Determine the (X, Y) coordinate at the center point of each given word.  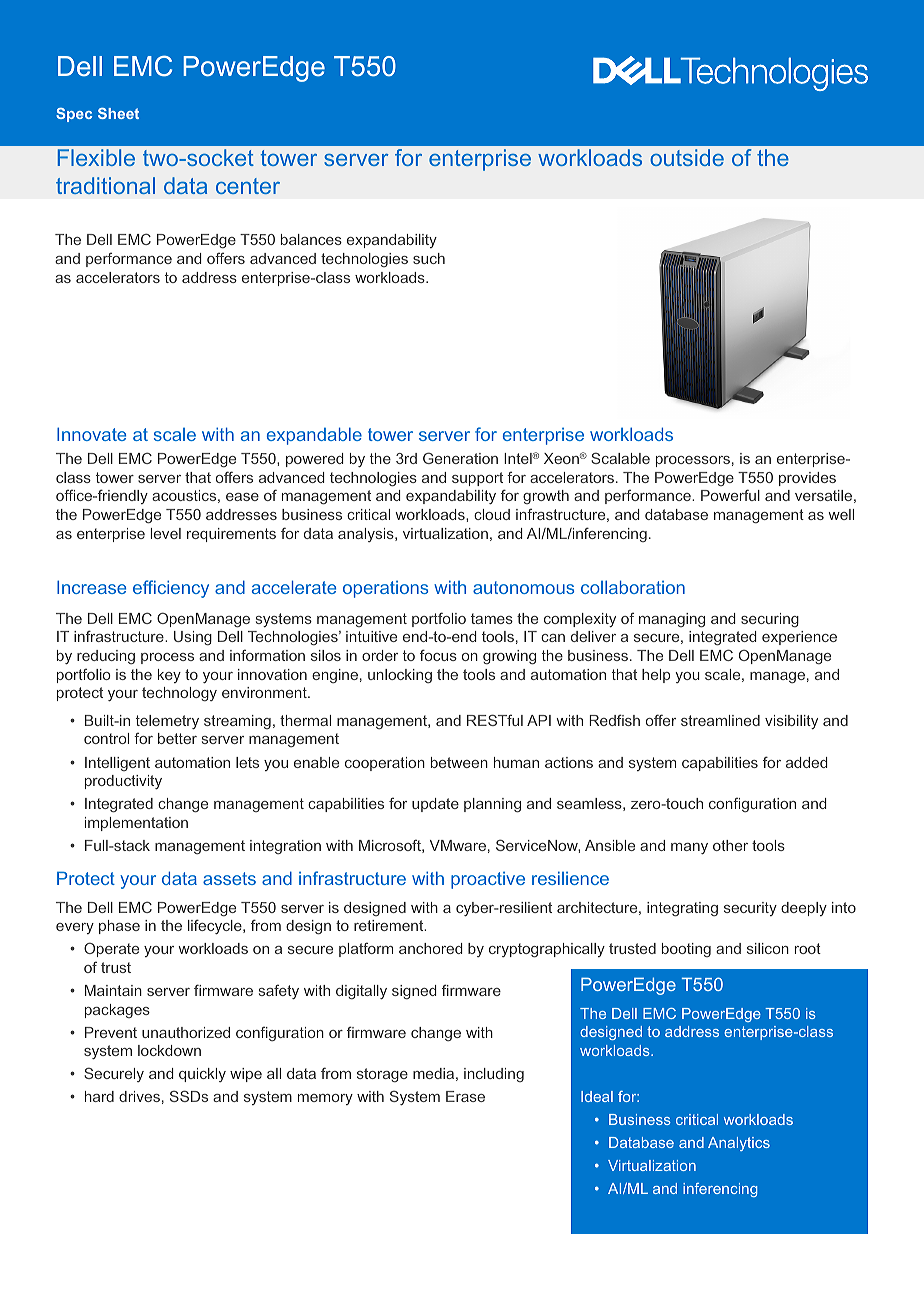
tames (492, 618)
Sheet (118, 113)
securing (770, 620)
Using (193, 638)
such (429, 258)
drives (139, 1096)
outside (687, 157)
